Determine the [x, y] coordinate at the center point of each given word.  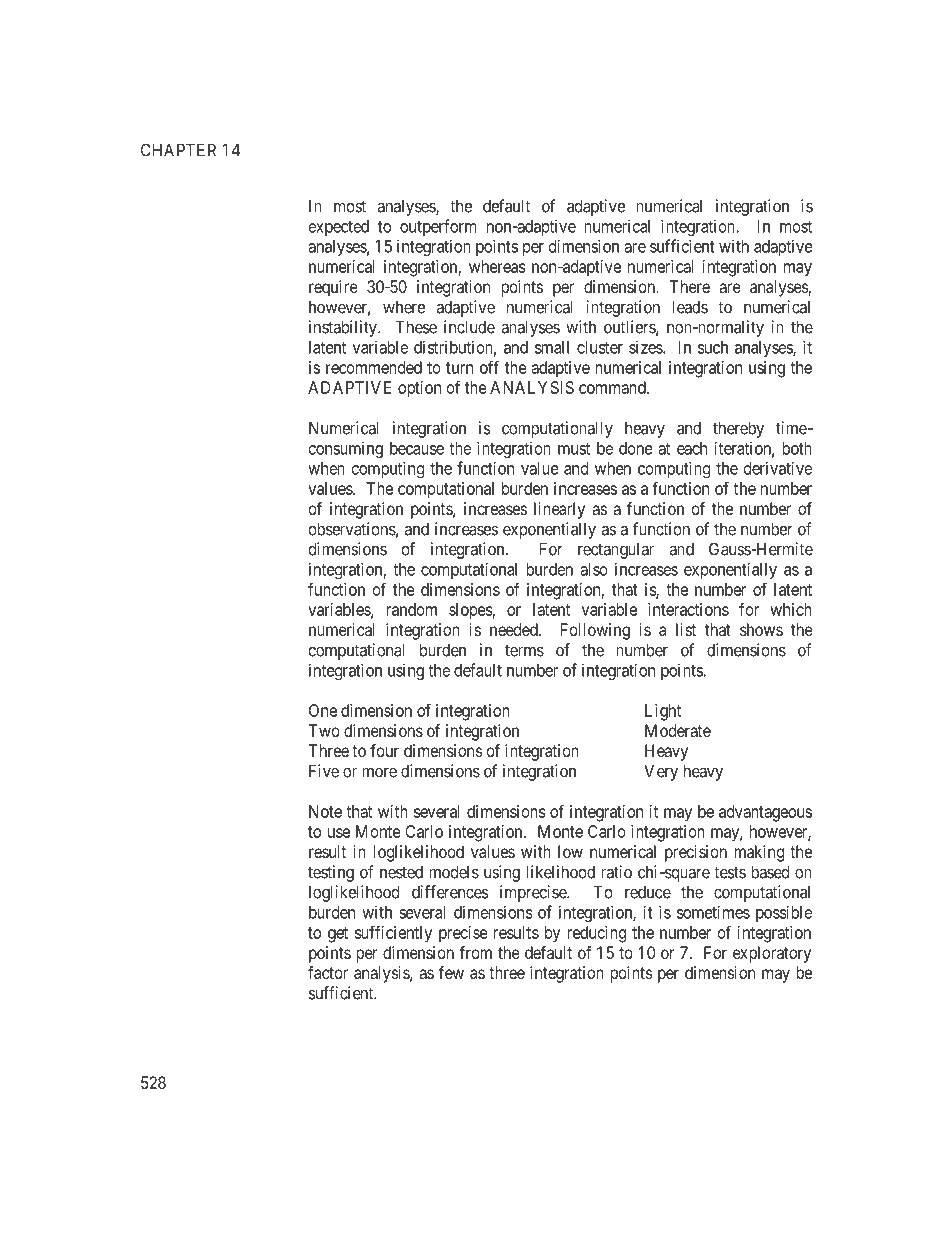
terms [524, 650]
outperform [438, 227]
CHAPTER [178, 150]
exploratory [772, 954]
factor [328, 972]
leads [690, 307]
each [692, 448]
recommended [374, 367]
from [475, 952]
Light [663, 712]
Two [324, 730]
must [574, 449]
